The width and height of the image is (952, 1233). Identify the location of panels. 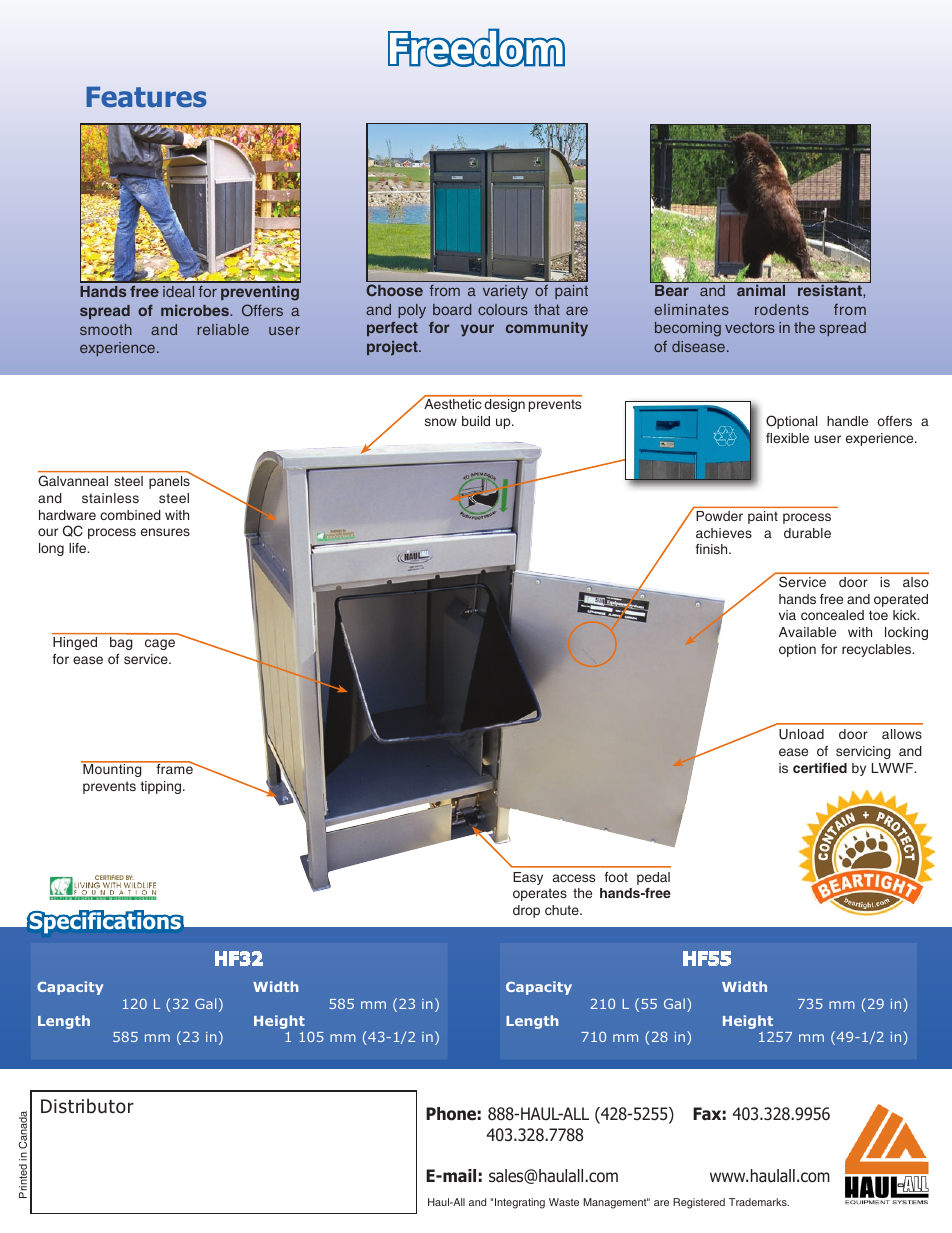
(170, 481).
